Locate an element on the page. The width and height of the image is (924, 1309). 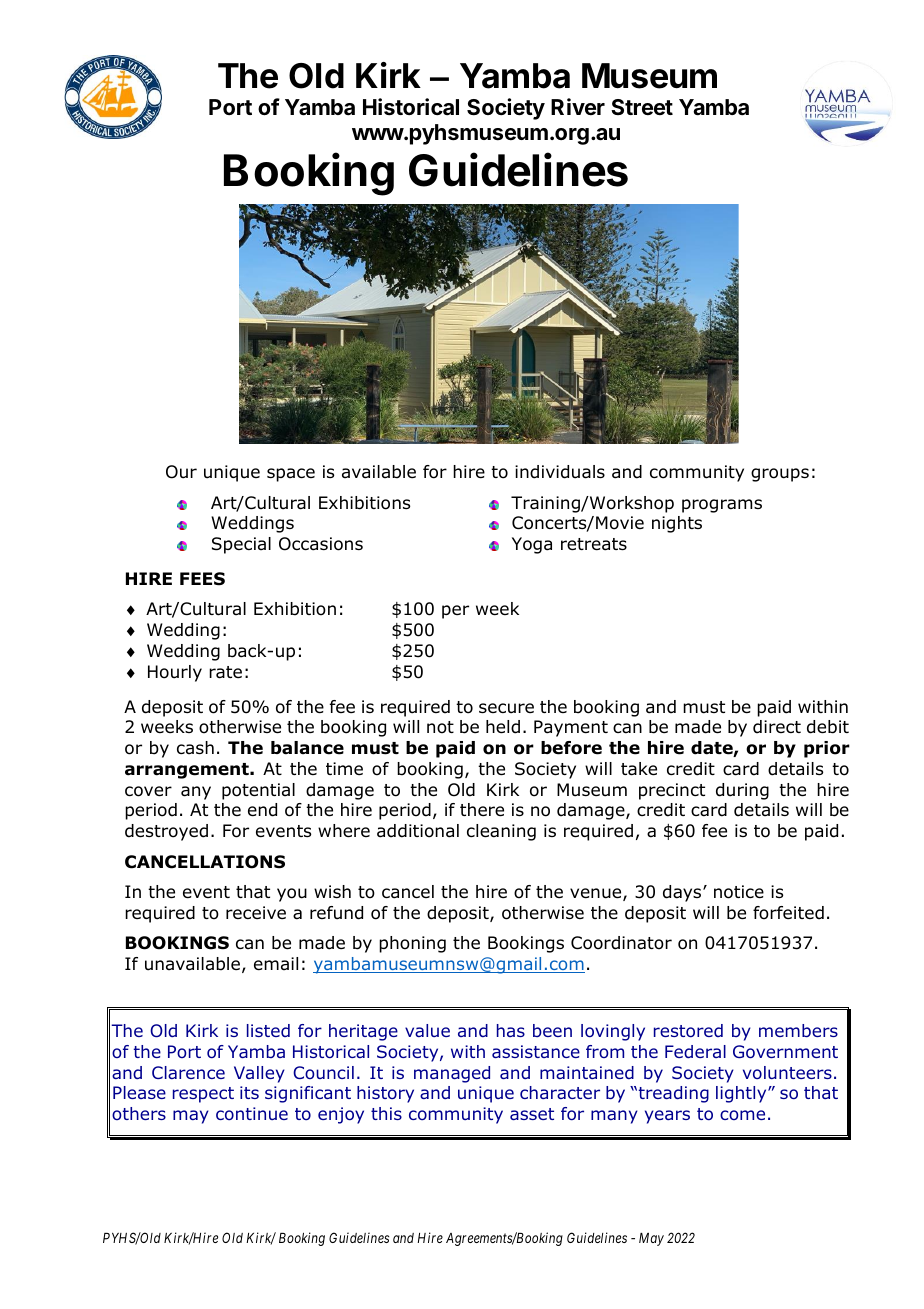
arrangement is located at coordinates (188, 771).
